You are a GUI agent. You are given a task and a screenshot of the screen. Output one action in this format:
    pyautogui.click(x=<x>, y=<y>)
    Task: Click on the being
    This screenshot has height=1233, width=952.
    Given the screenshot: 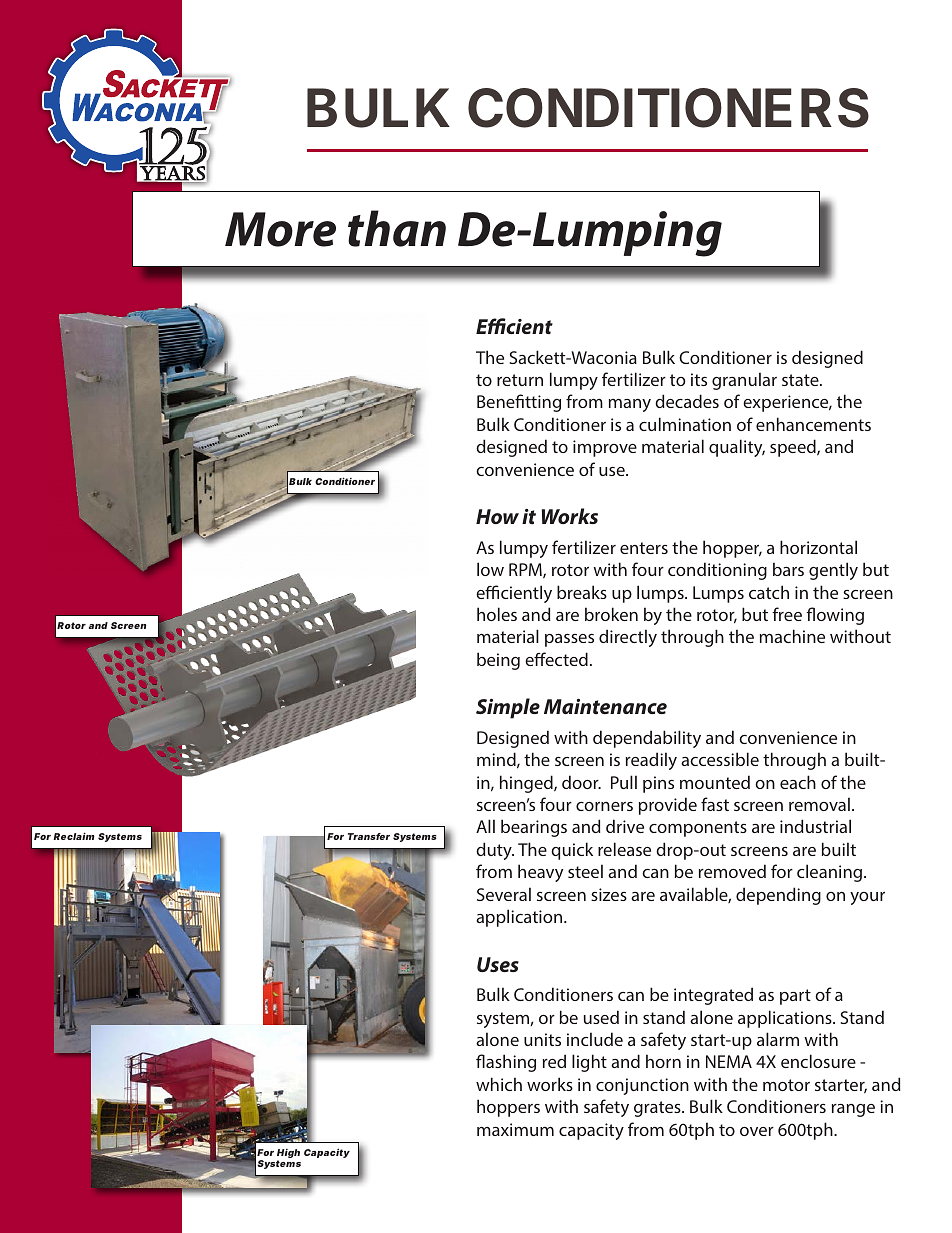 What is the action you would take?
    pyautogui.click(x=498, y=661)
